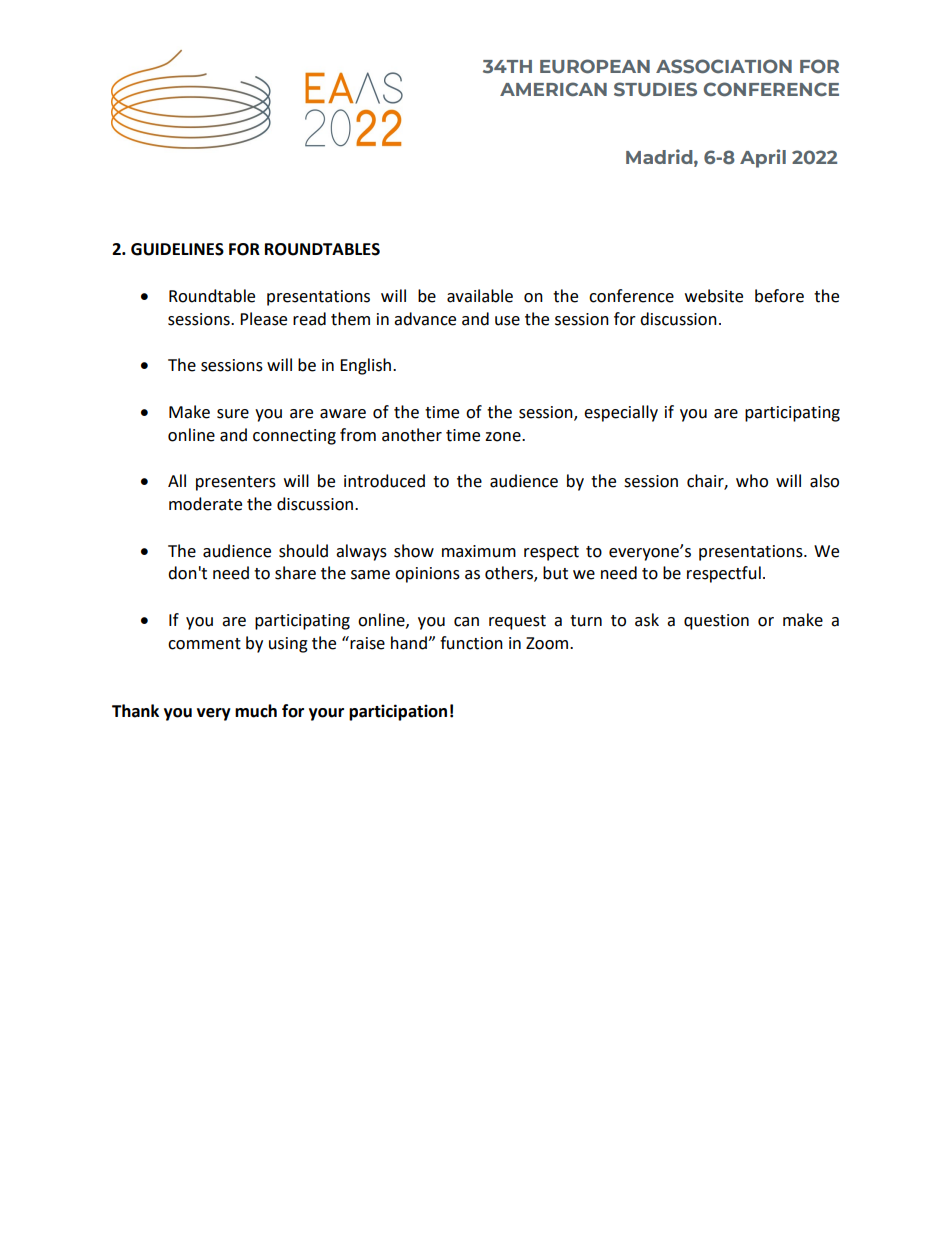  I want to click on sure, so click(233, 414).
